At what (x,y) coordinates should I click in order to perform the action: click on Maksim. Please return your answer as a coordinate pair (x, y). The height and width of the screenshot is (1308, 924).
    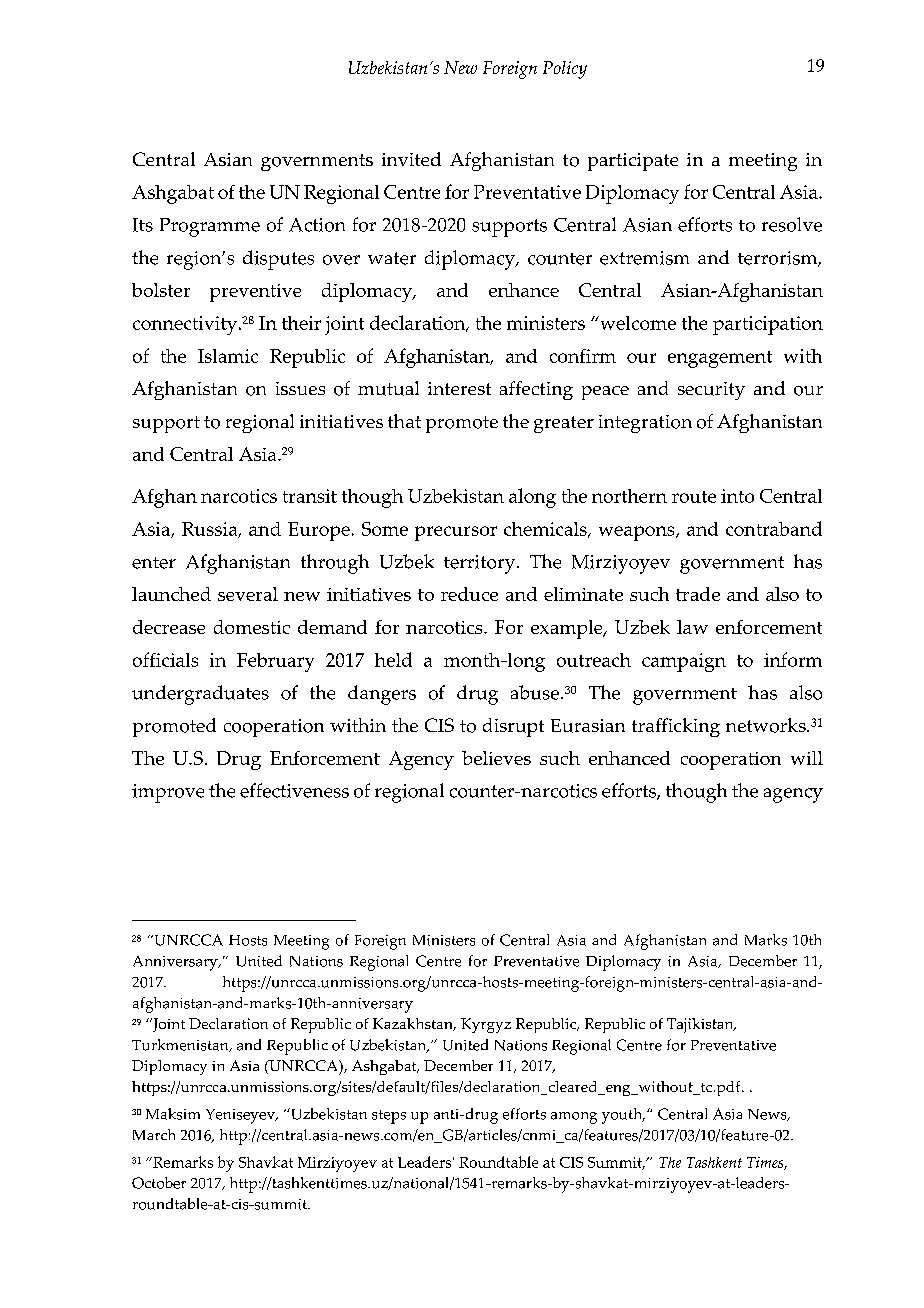
    Looking at the image, I should click on (173, 1114).
